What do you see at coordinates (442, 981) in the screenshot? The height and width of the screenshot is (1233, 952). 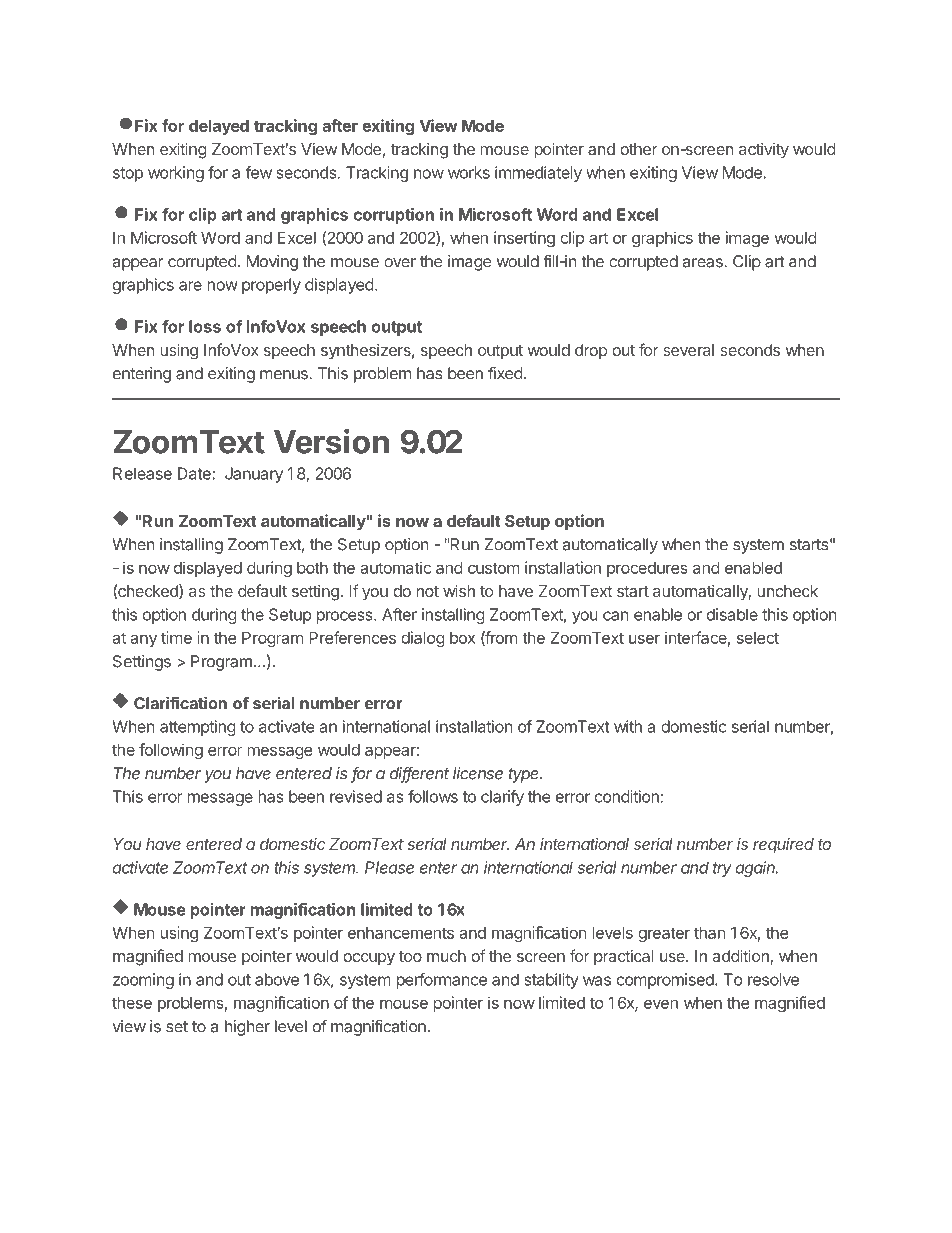 I see `performance` at bounding box center [442, 981].
